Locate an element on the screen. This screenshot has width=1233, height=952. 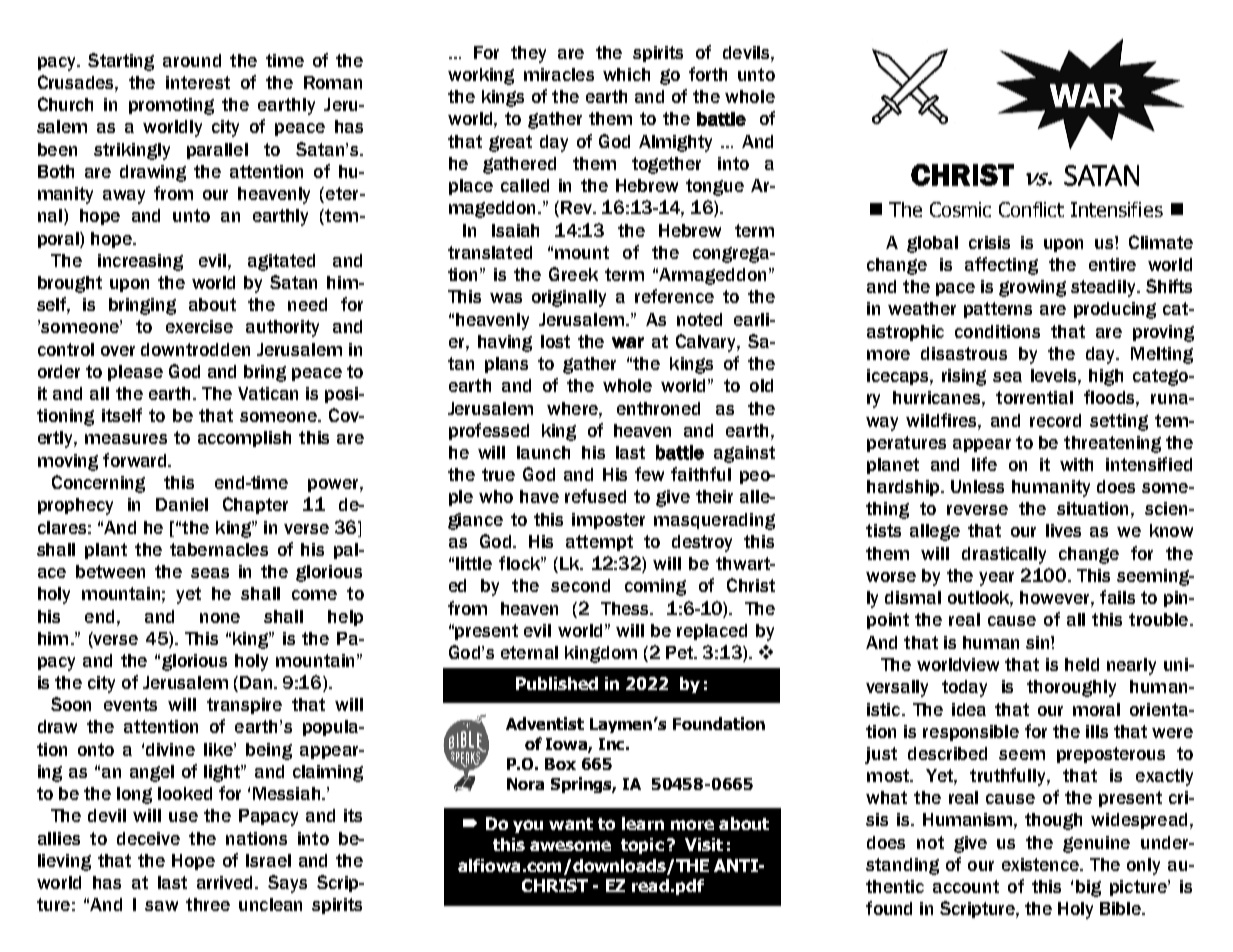
forth is located at coordinates (708, 74).
